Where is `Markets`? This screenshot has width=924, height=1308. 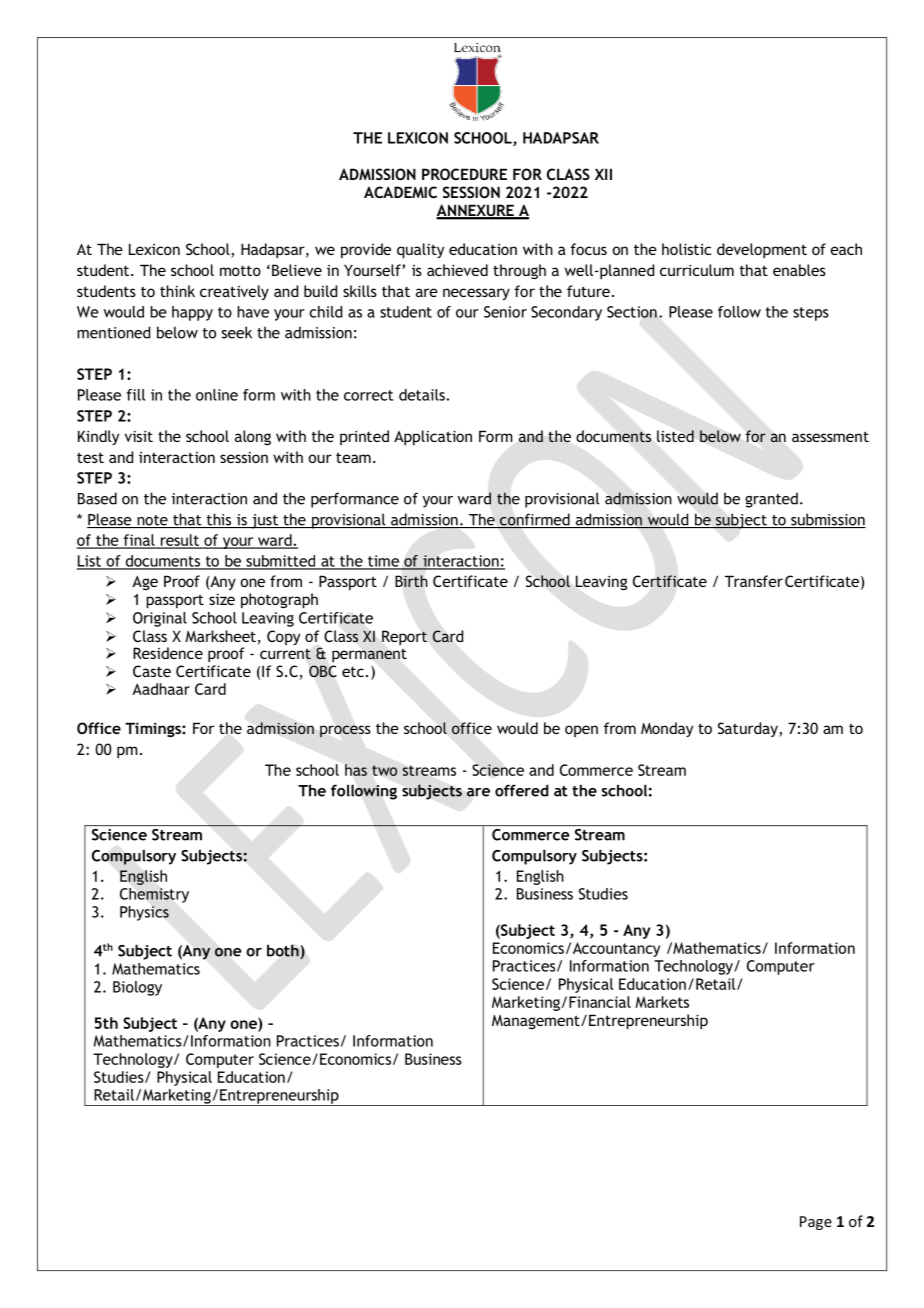
Markets is located at coordinates (662, 1002).
